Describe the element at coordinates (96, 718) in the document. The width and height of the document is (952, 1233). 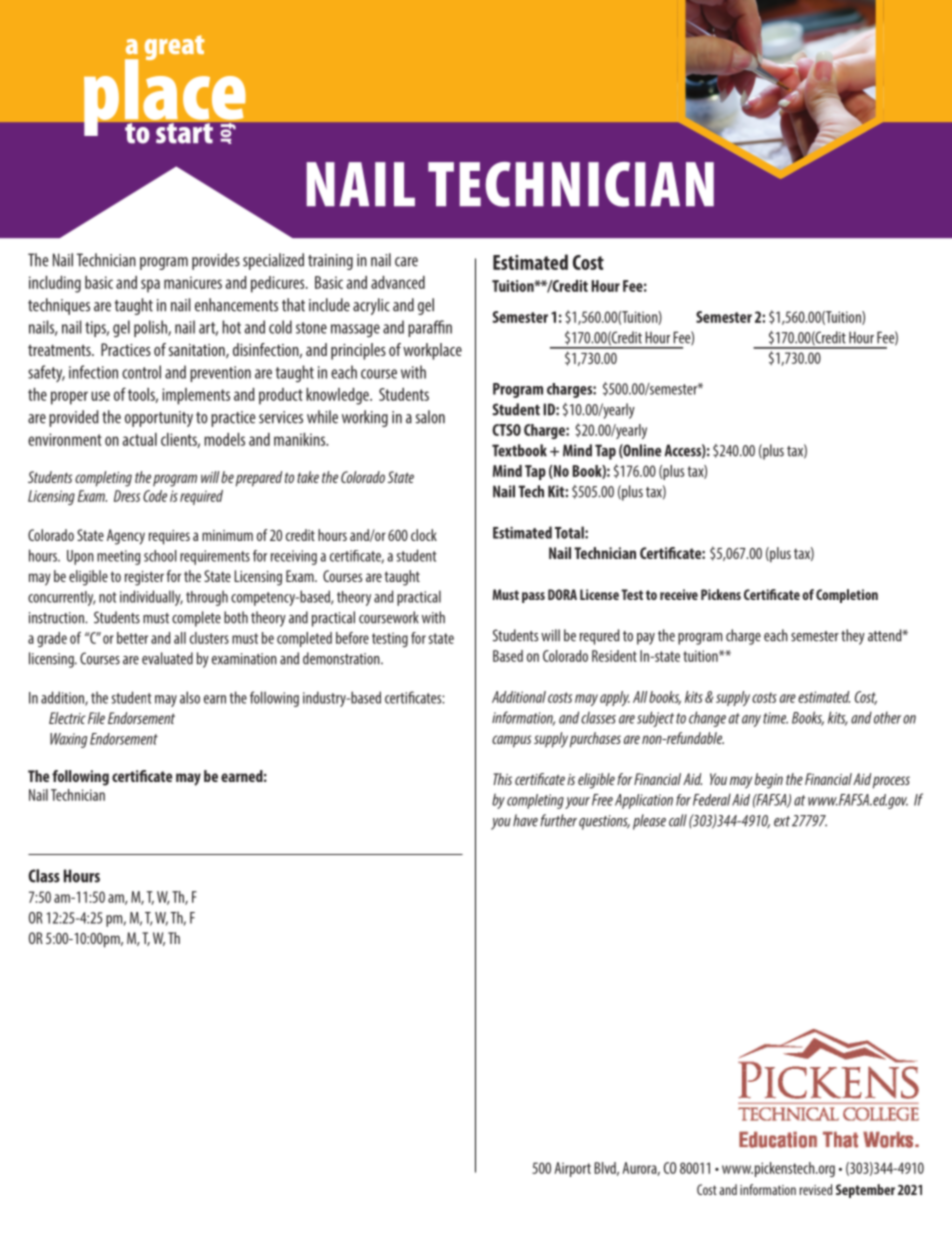
I see `File` at that location.
